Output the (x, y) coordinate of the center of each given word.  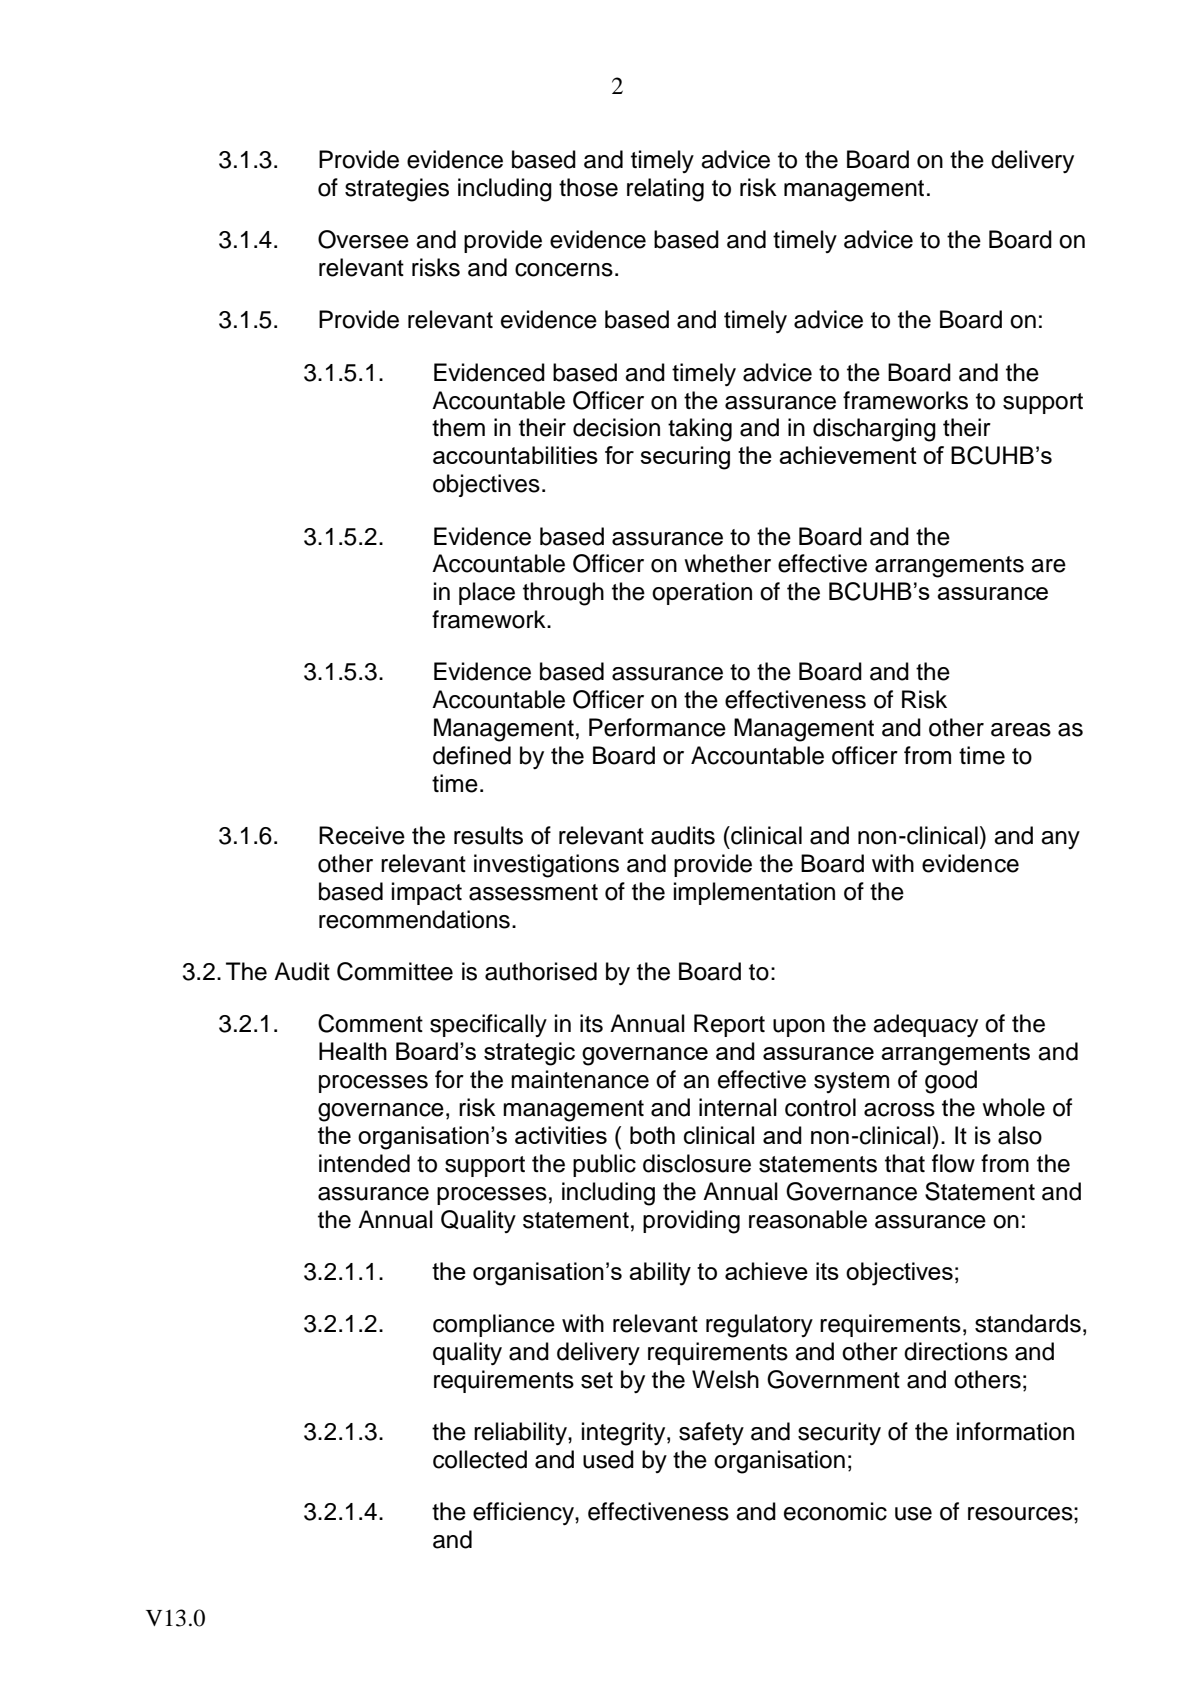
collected (480, 1459)
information (1015, 1431)
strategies (397, 190)
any (1060, 840)
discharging (874, 430)
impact (427, 893)
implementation (754, 893)
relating (665, 190)
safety (711, 1433)
